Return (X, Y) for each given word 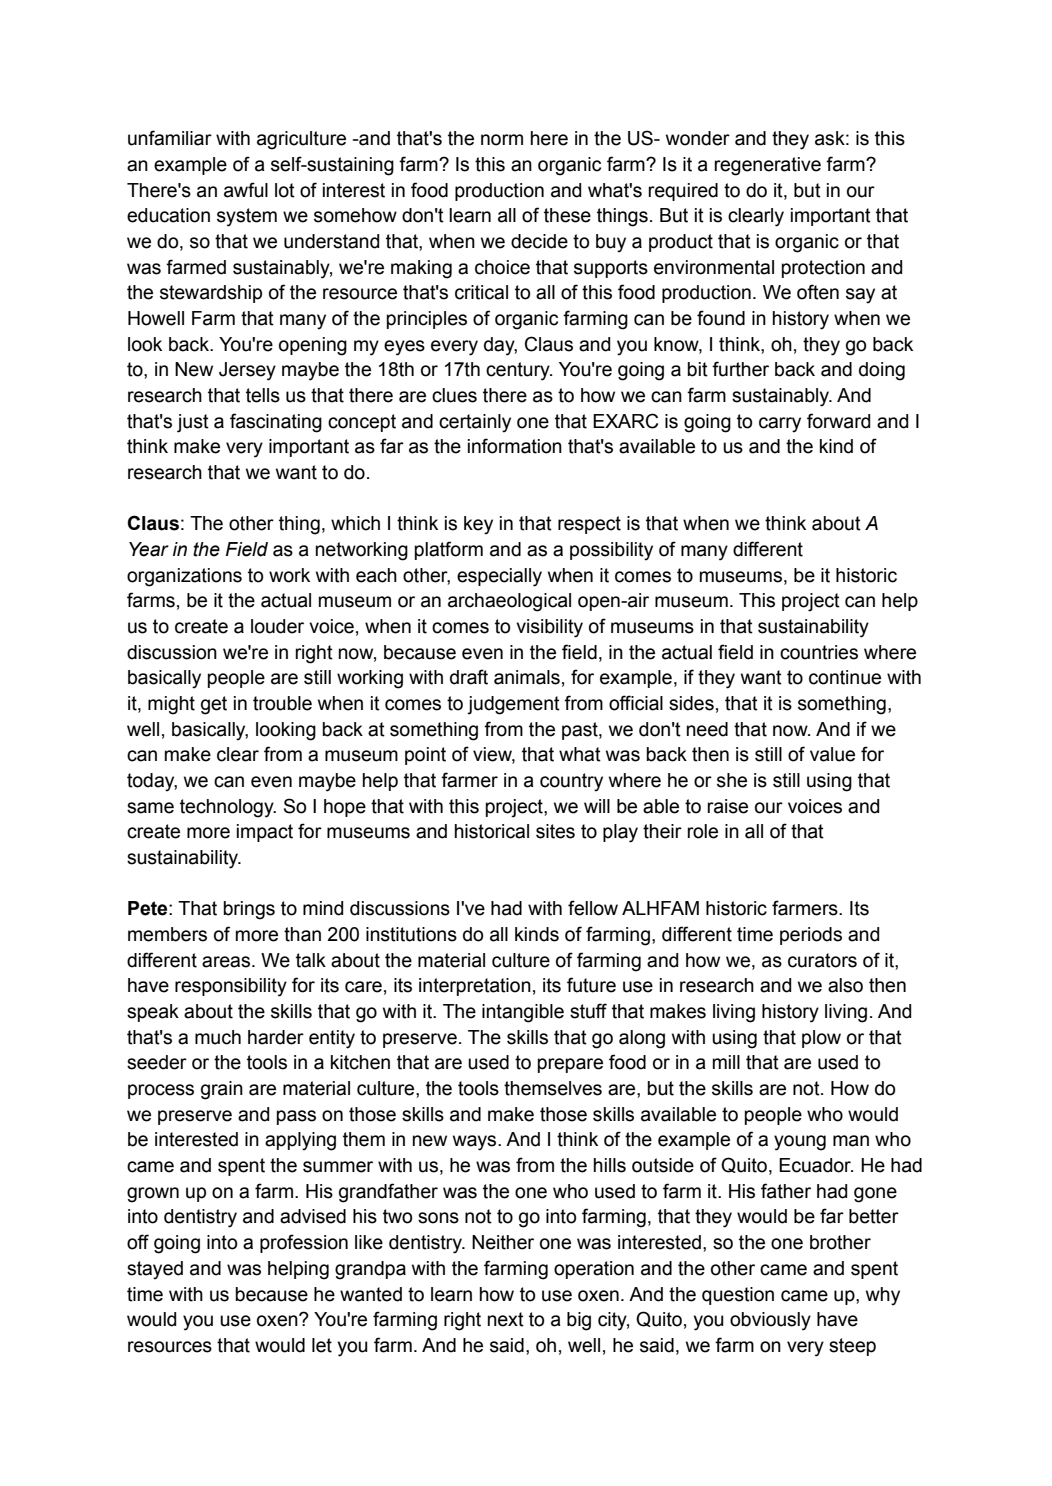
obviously (770, 1321)
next (506, 1319)
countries (819, 652)
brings (249, 910)
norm (502, 140)
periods (811, 936)
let (322, 1345)
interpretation (475, 987)
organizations (184, 577)
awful (246, 190)
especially (499, 577)
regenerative (767, 166)
